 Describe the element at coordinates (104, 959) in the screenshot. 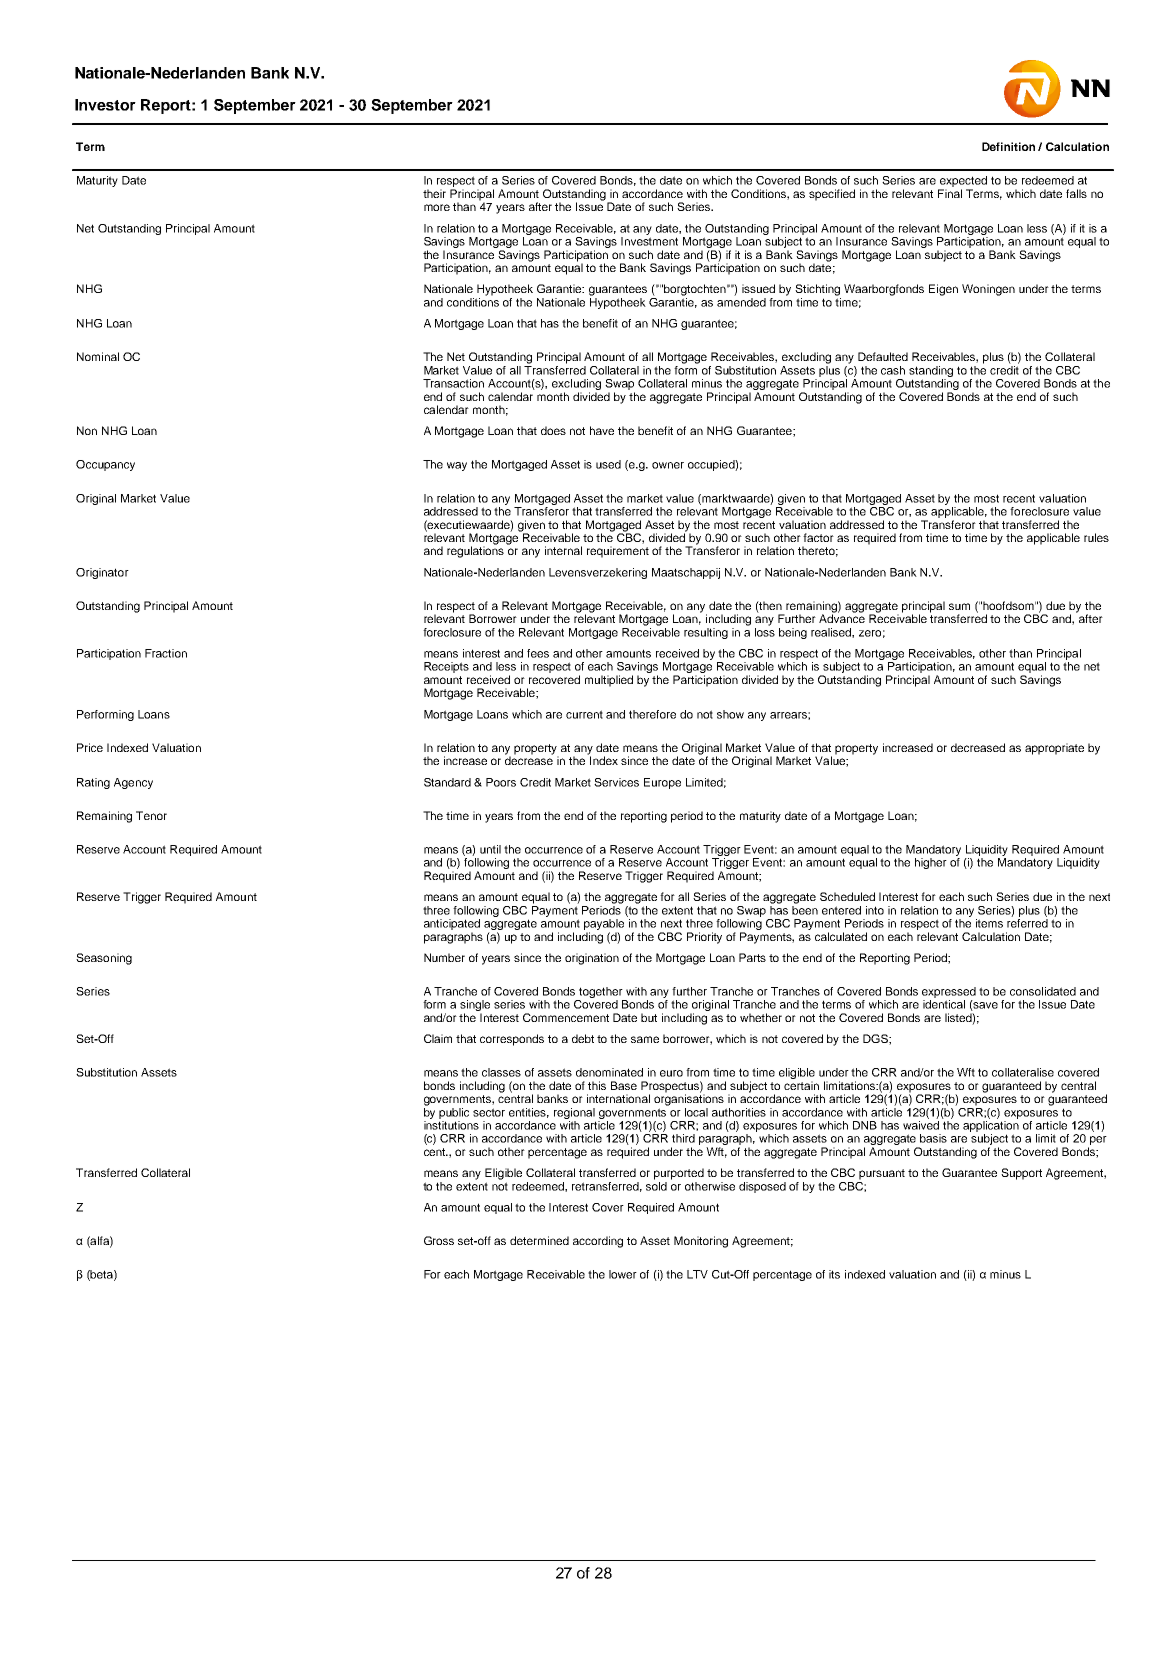

I see `Seasoning` at that location.
